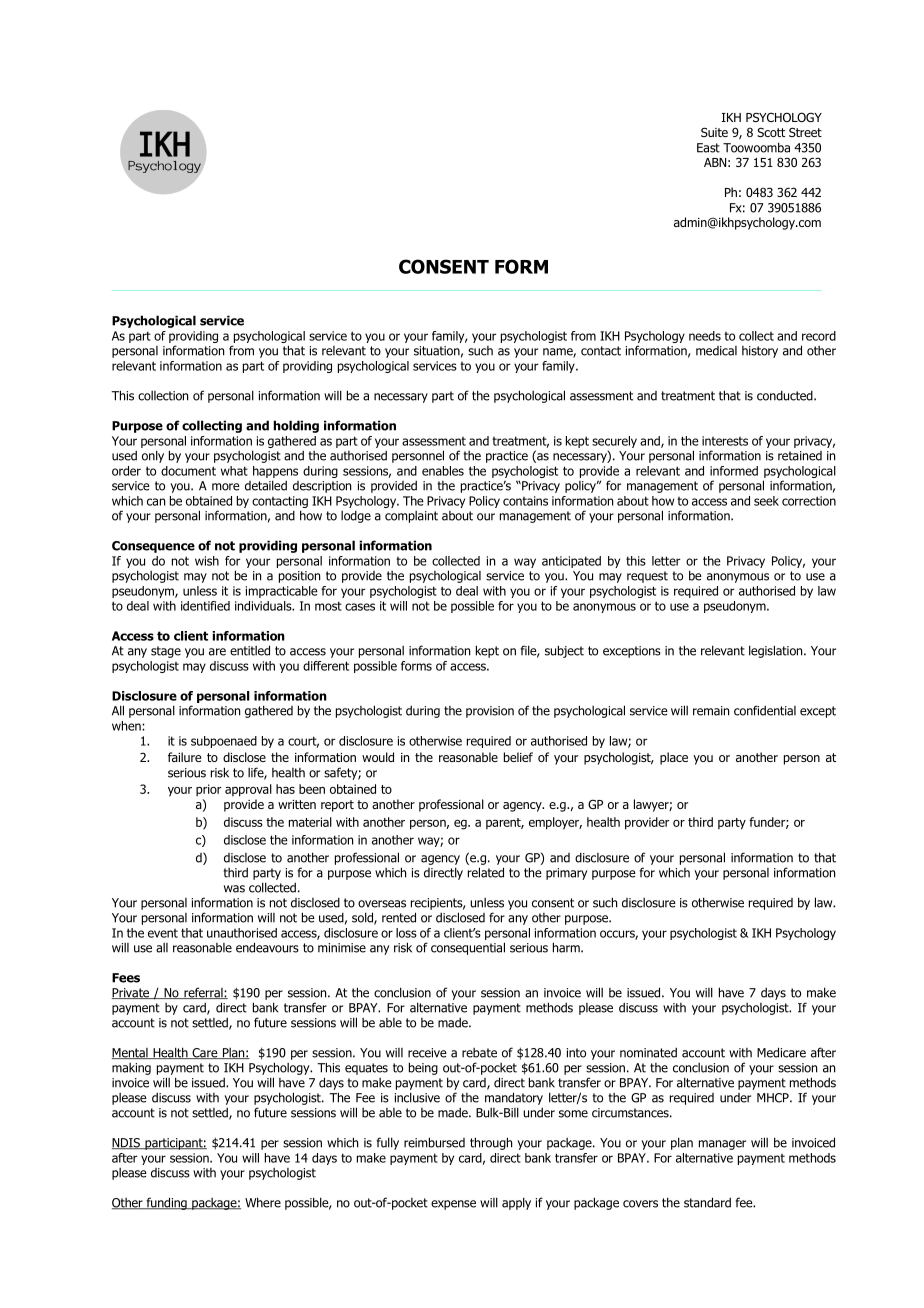  Describe the element at coordinates (490, 712) in the image. I see `provision` at that location.
